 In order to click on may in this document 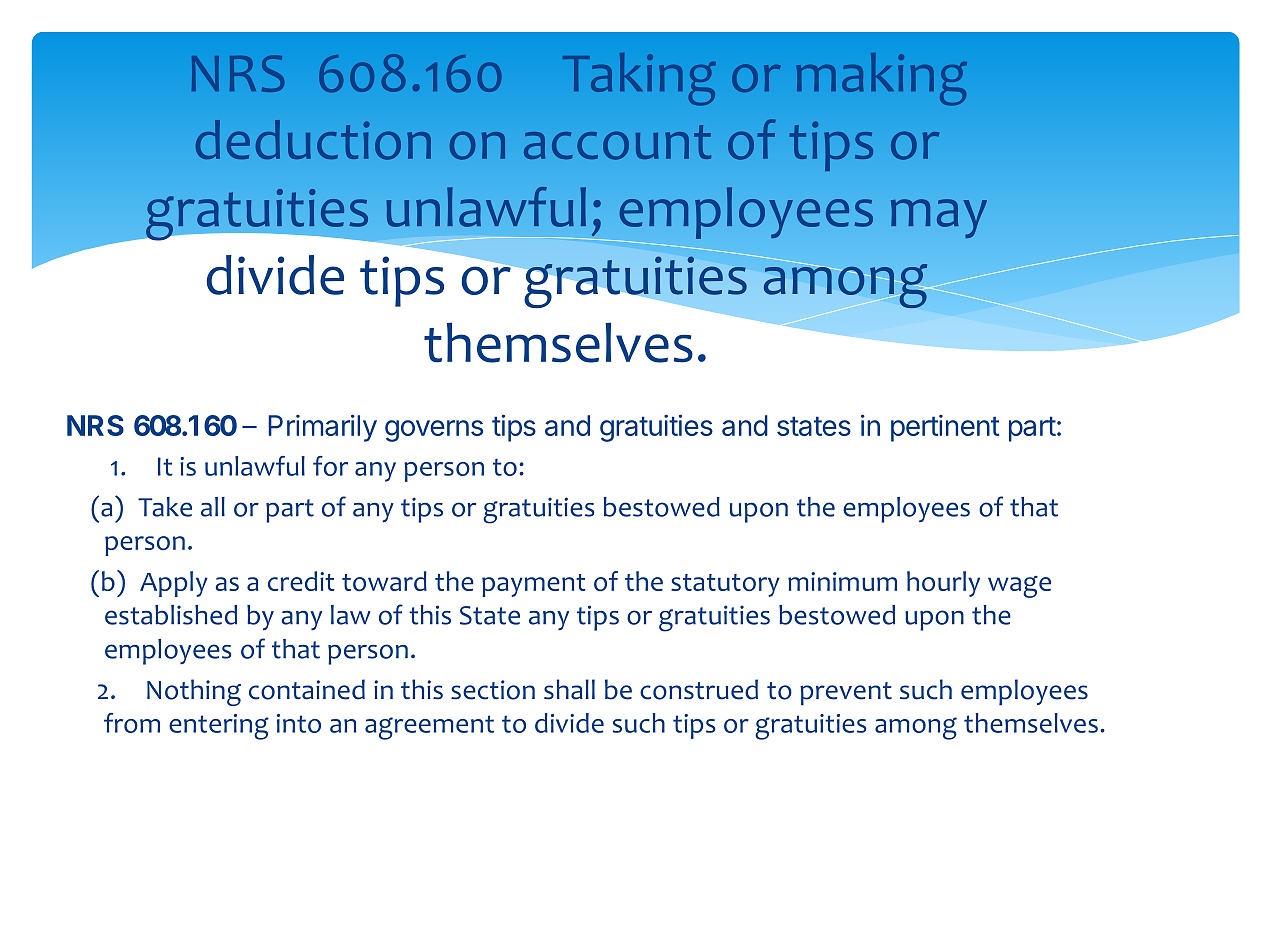, I will do `click(939, 218)`.
